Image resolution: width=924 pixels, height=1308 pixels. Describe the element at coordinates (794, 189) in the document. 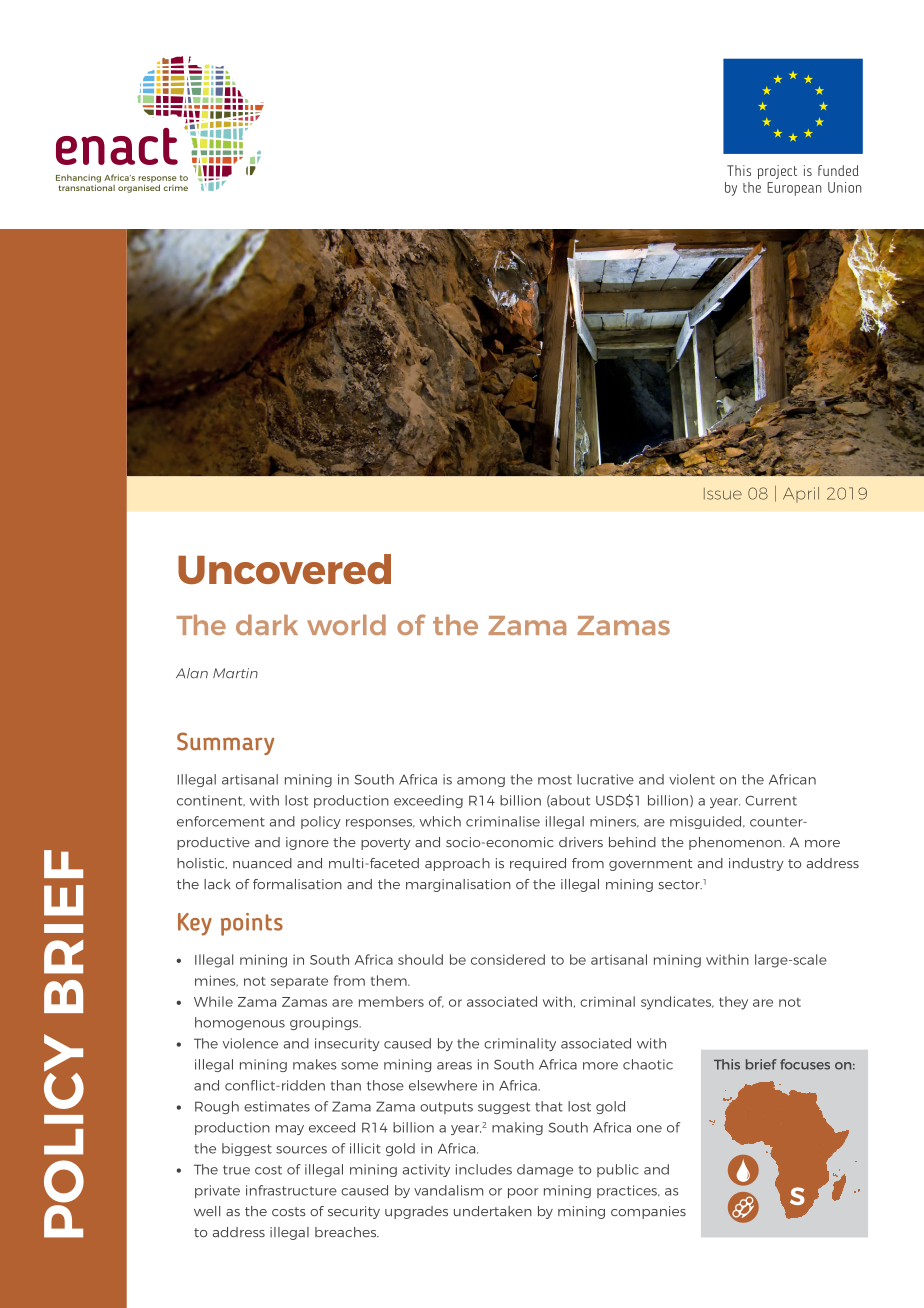

I see `European` at that location.
